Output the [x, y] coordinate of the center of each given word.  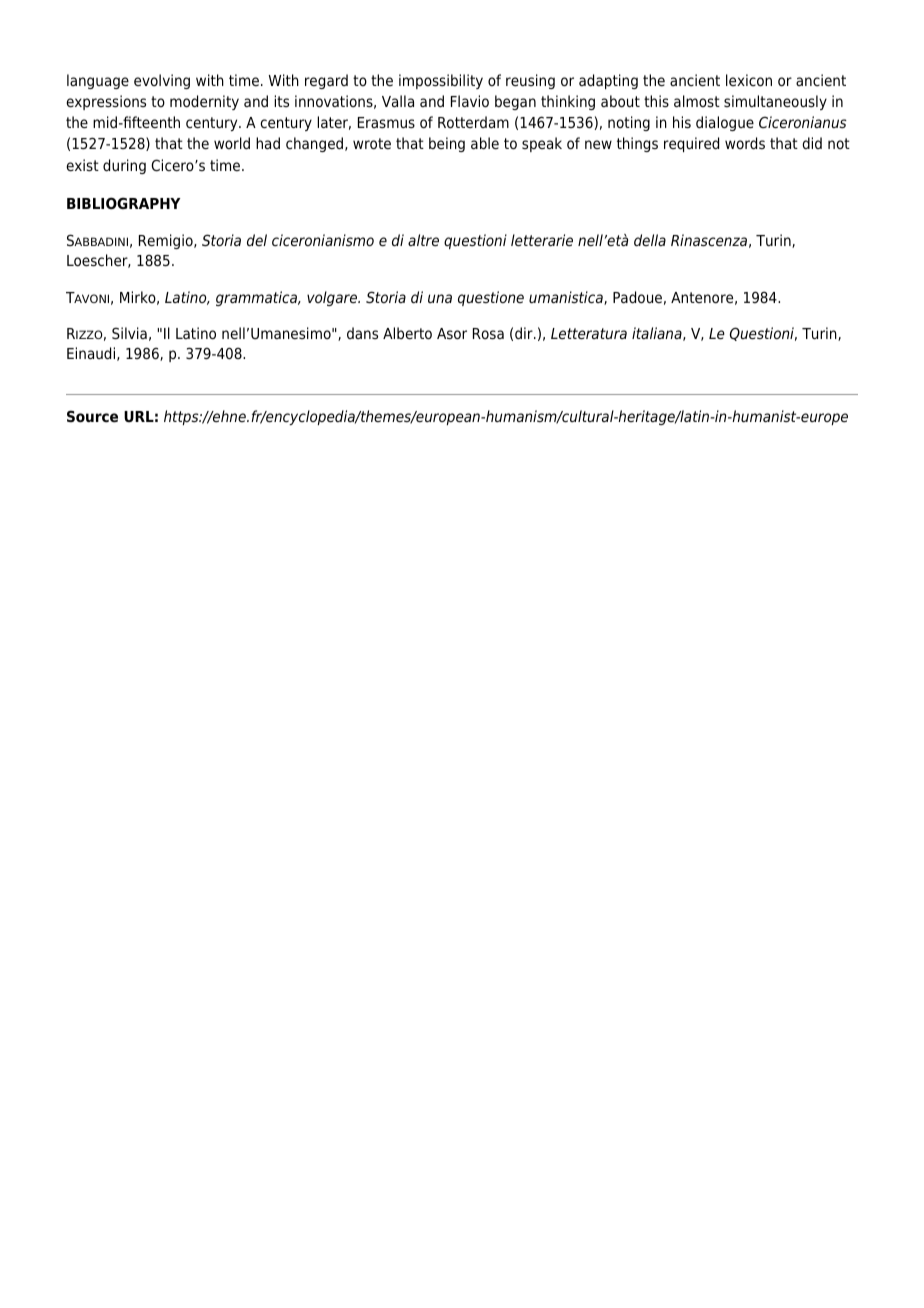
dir [525, 333]
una [440, 298]
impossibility [441, 81]
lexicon [749, 80]
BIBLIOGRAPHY [123, 203]
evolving [162, 81]
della [650, 240]
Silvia [129, 333]
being [447, 144]
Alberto [407, 333]
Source [92, 416]
